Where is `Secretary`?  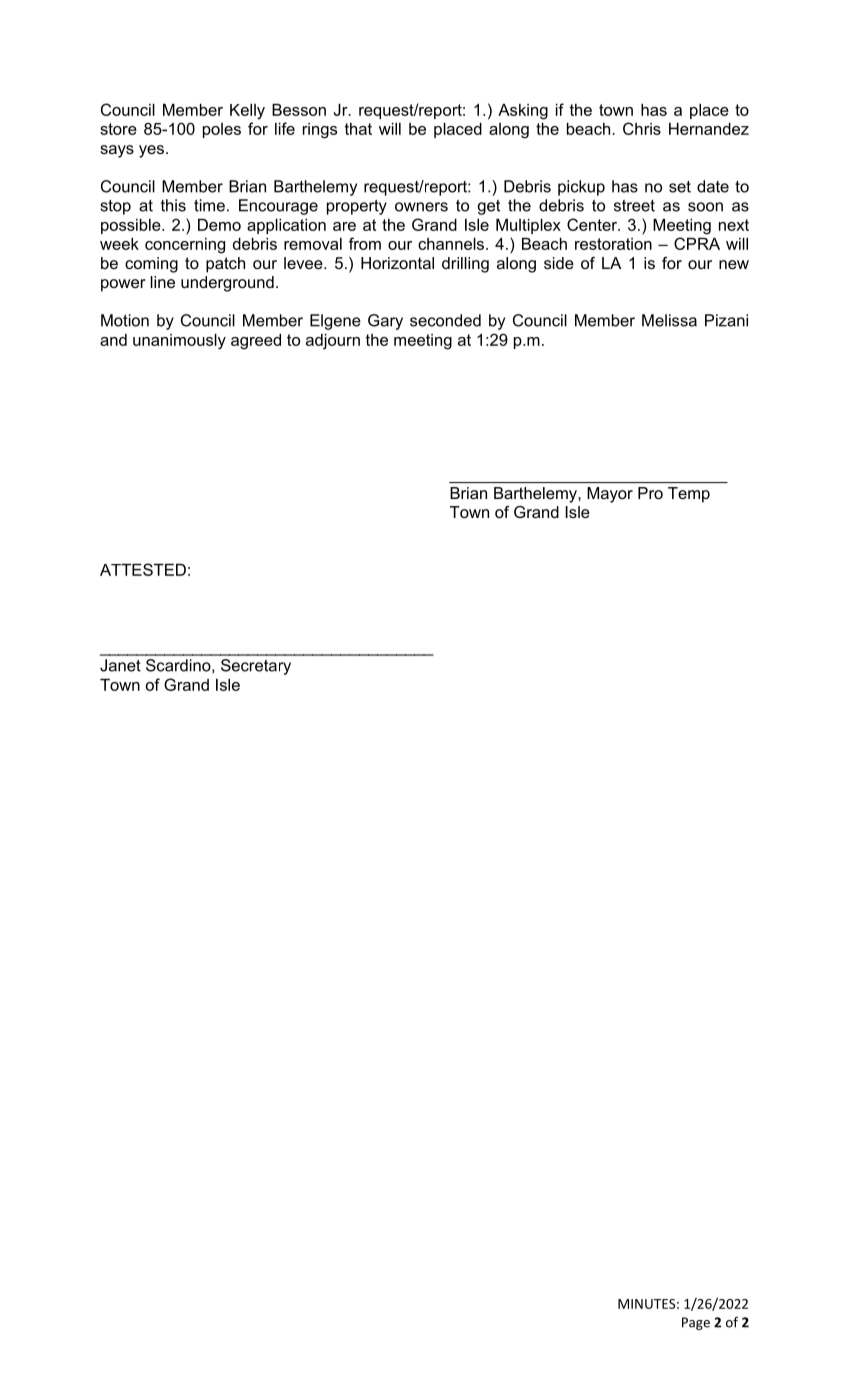
Secretary is located at coordinates (256, 667).
